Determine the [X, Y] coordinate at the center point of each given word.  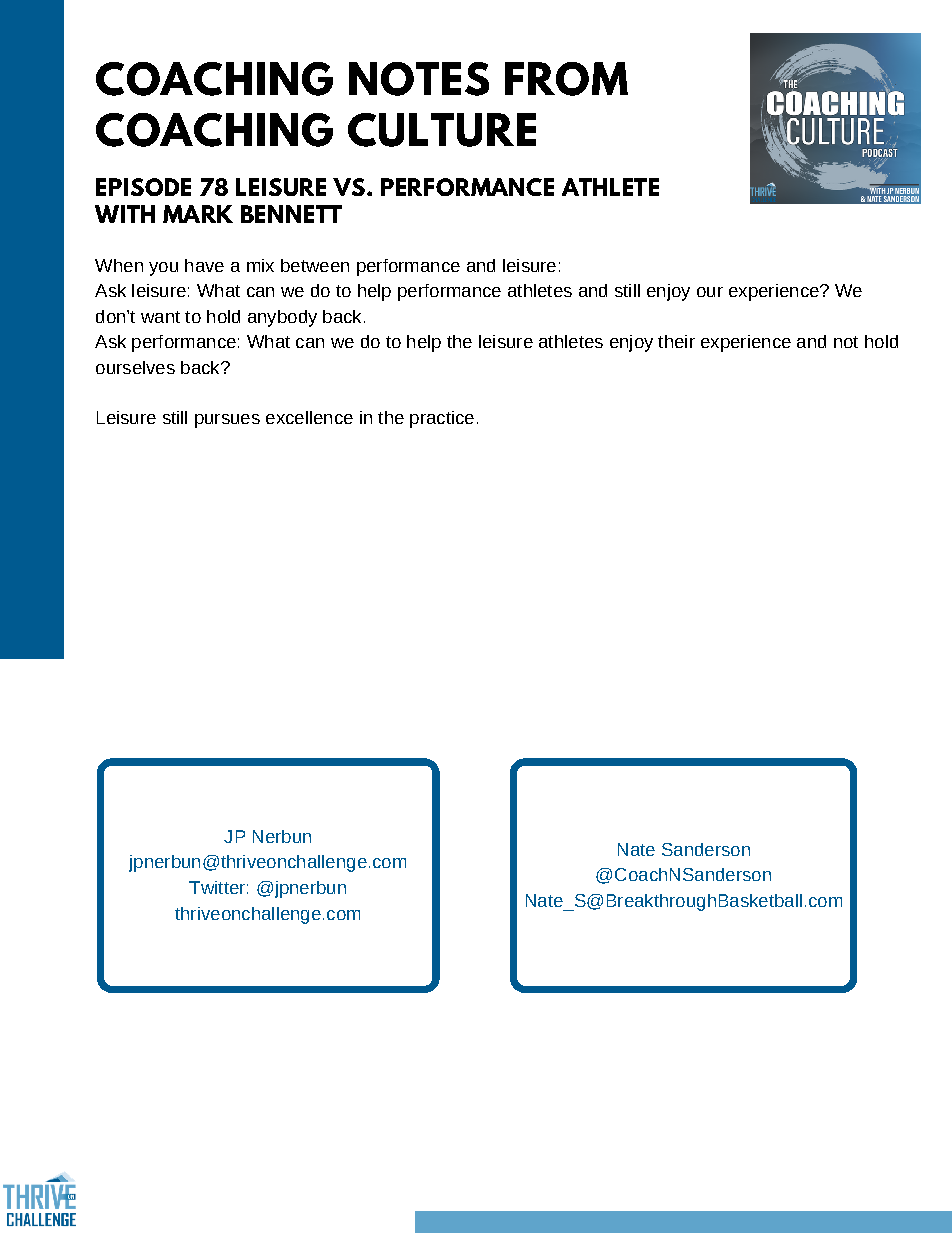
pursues [227, 421]
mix [260, 265]
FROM [566, 79]
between [315, 265]
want [160, 317]
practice [442, 419]
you [163, 269]
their [676, 341]
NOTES [419, 79]
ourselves [135, 367]
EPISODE [143, 187]
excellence [309, 417]
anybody [282, 318]
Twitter [217, 887]
